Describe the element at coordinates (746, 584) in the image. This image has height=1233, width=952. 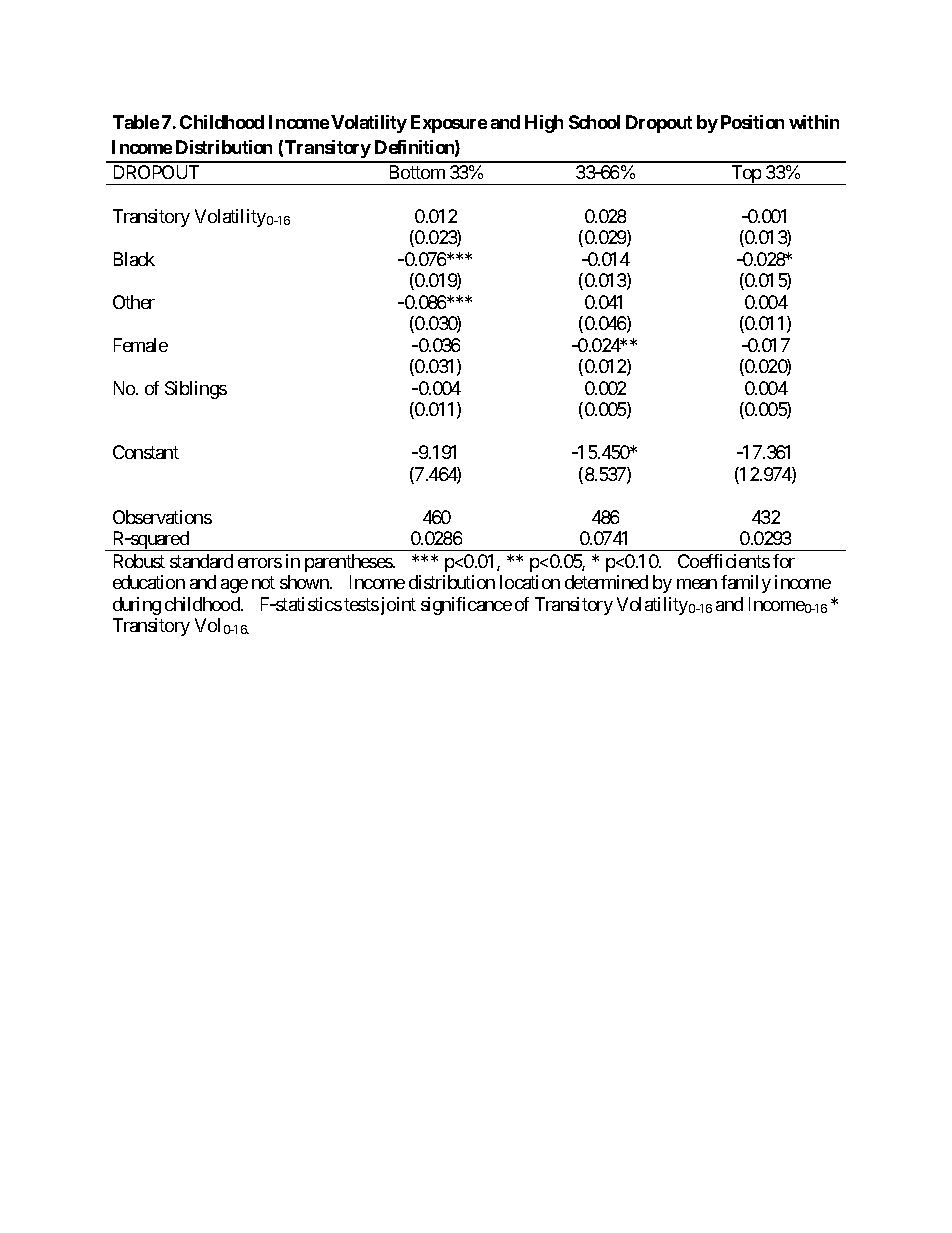
I see `family` at that location.
